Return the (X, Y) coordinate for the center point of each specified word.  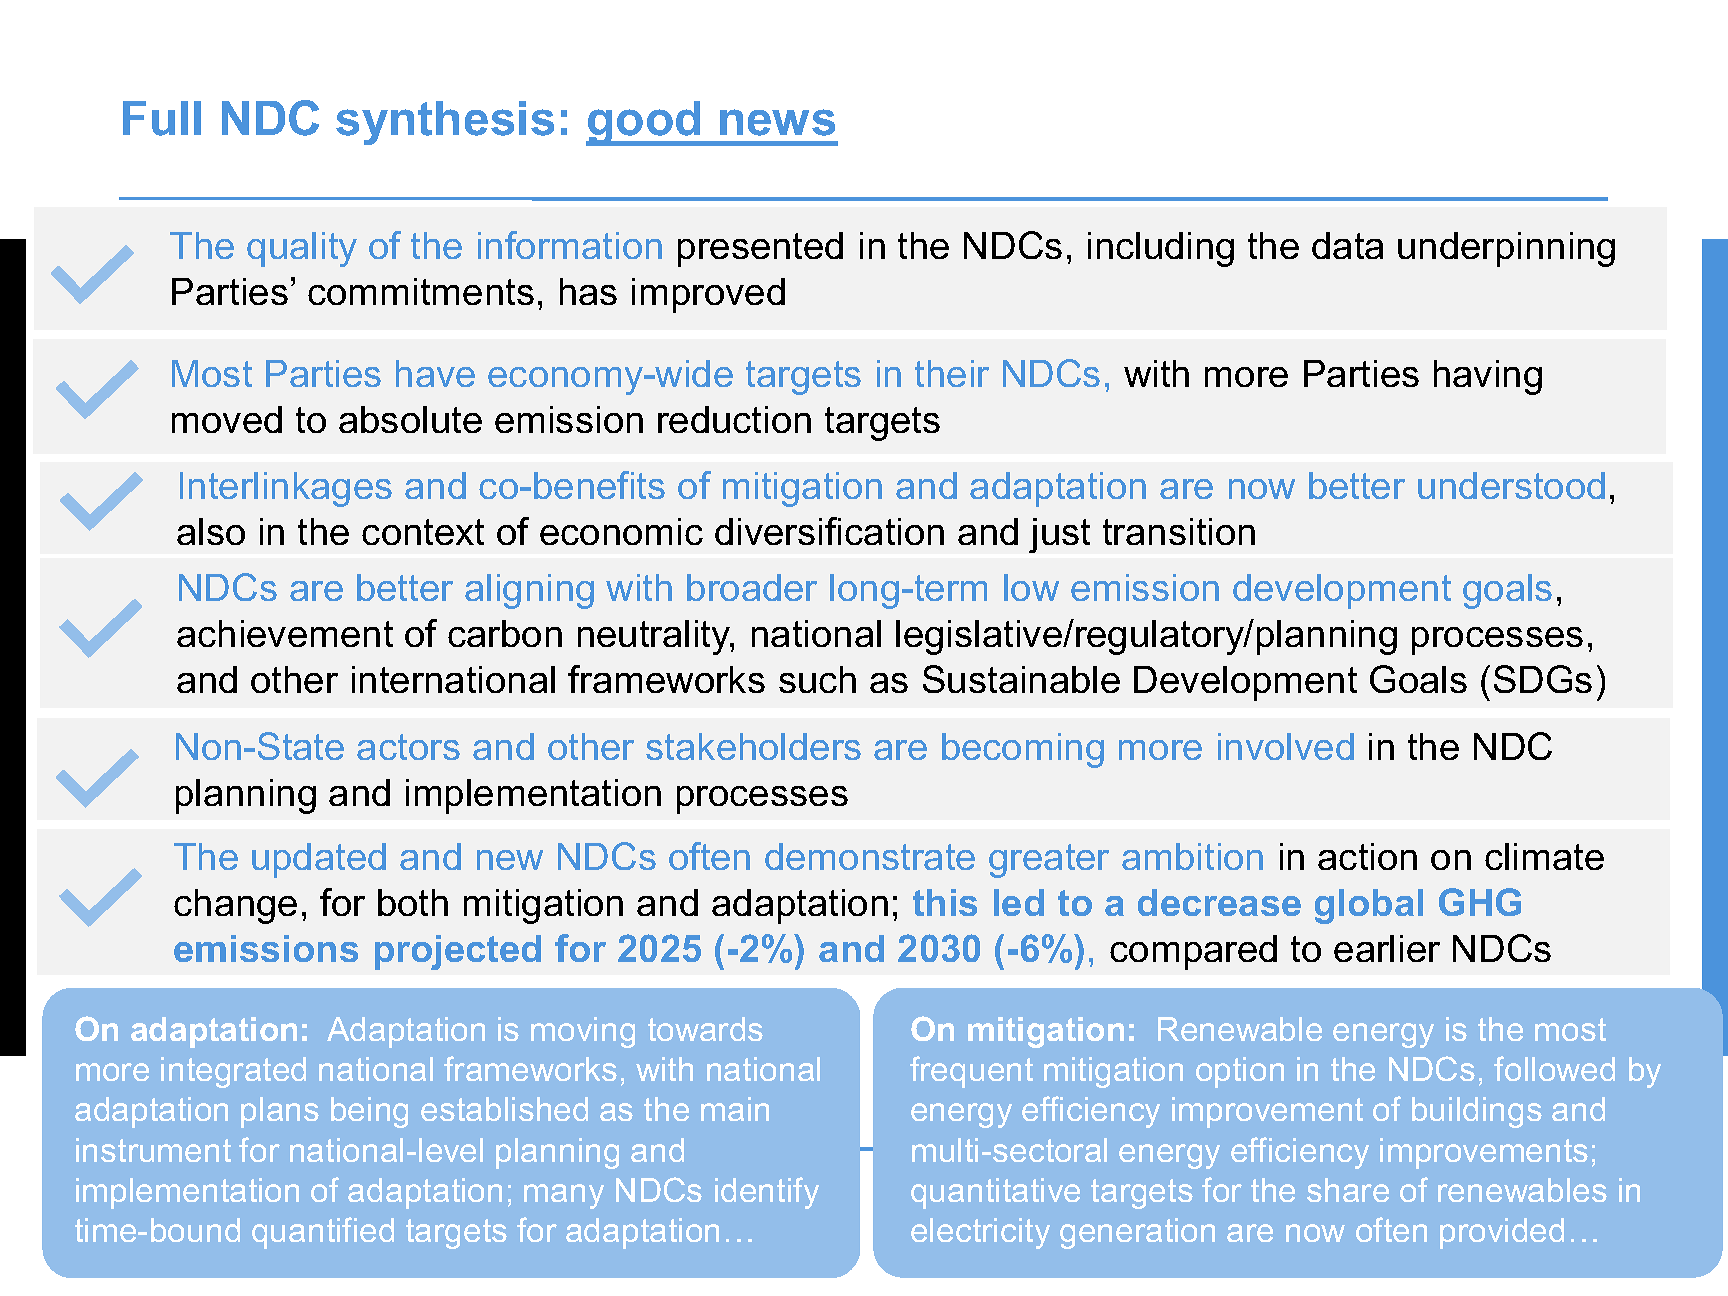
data (1347, 245)
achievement (285, 633)
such (817, 679)
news (777, 122)
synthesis (445, 123)
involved (1286, 746)
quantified (323, 1233)
